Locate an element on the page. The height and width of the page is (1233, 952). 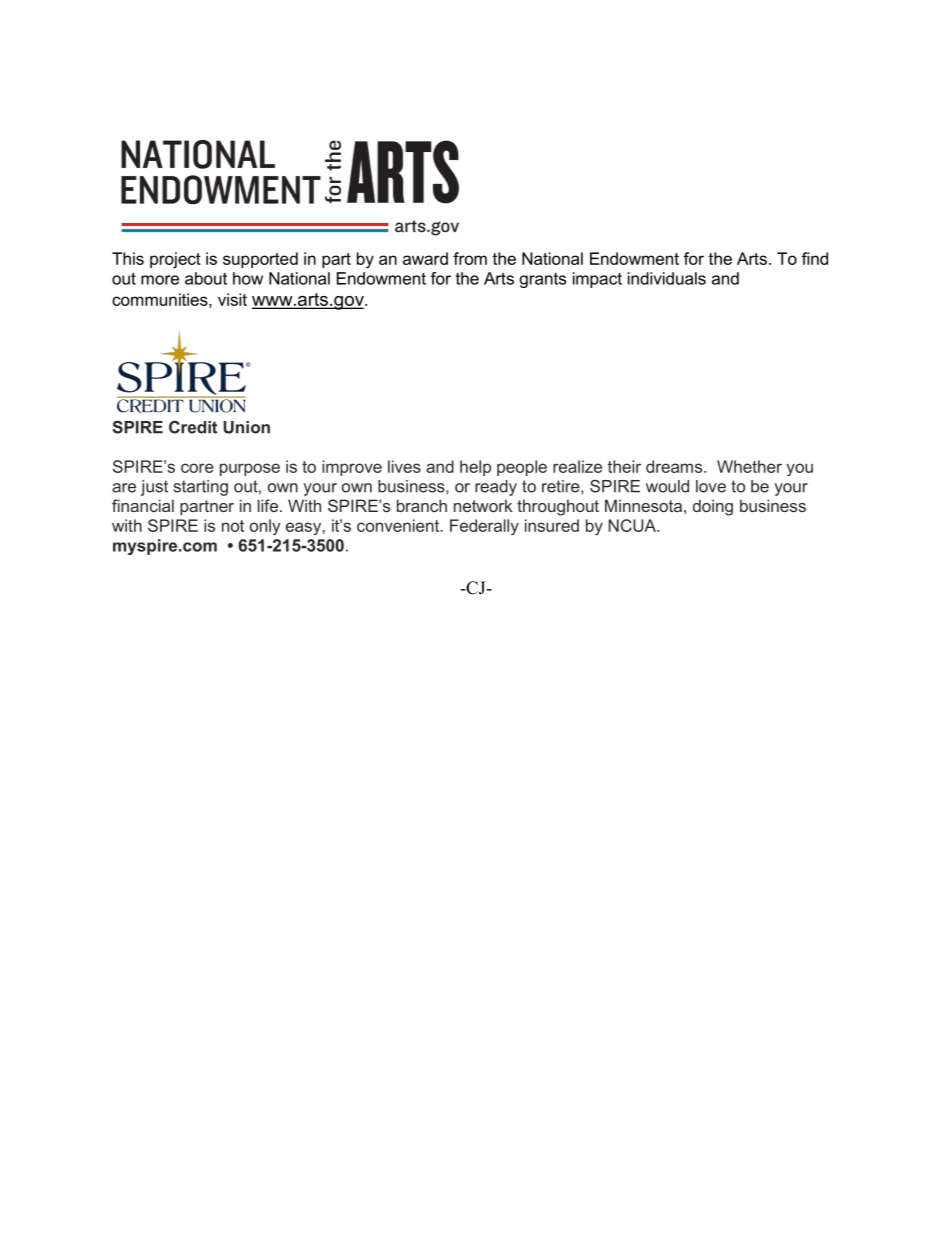
not is located at coordinates (233, 526).
